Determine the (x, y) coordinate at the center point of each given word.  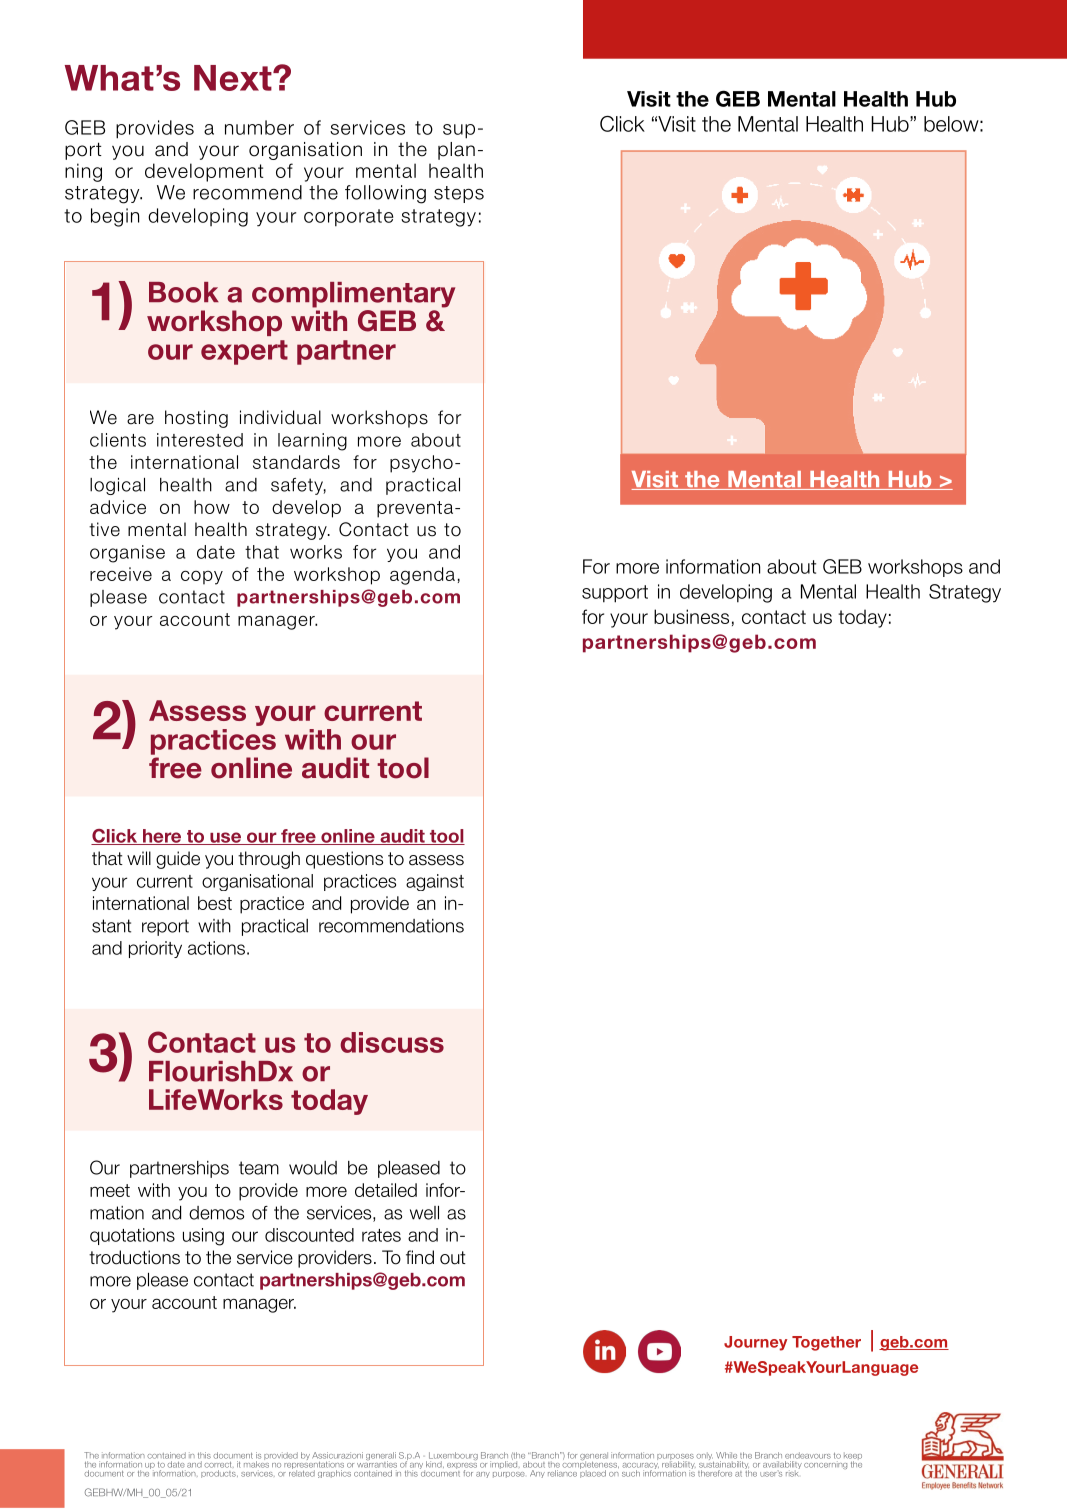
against (435, 882)
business (691, 616)
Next (234, 78)
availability (781, 1465)
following (385, 194)
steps (459, 194)
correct (219, 1465)
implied (504, 1464)
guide (178, 860)
